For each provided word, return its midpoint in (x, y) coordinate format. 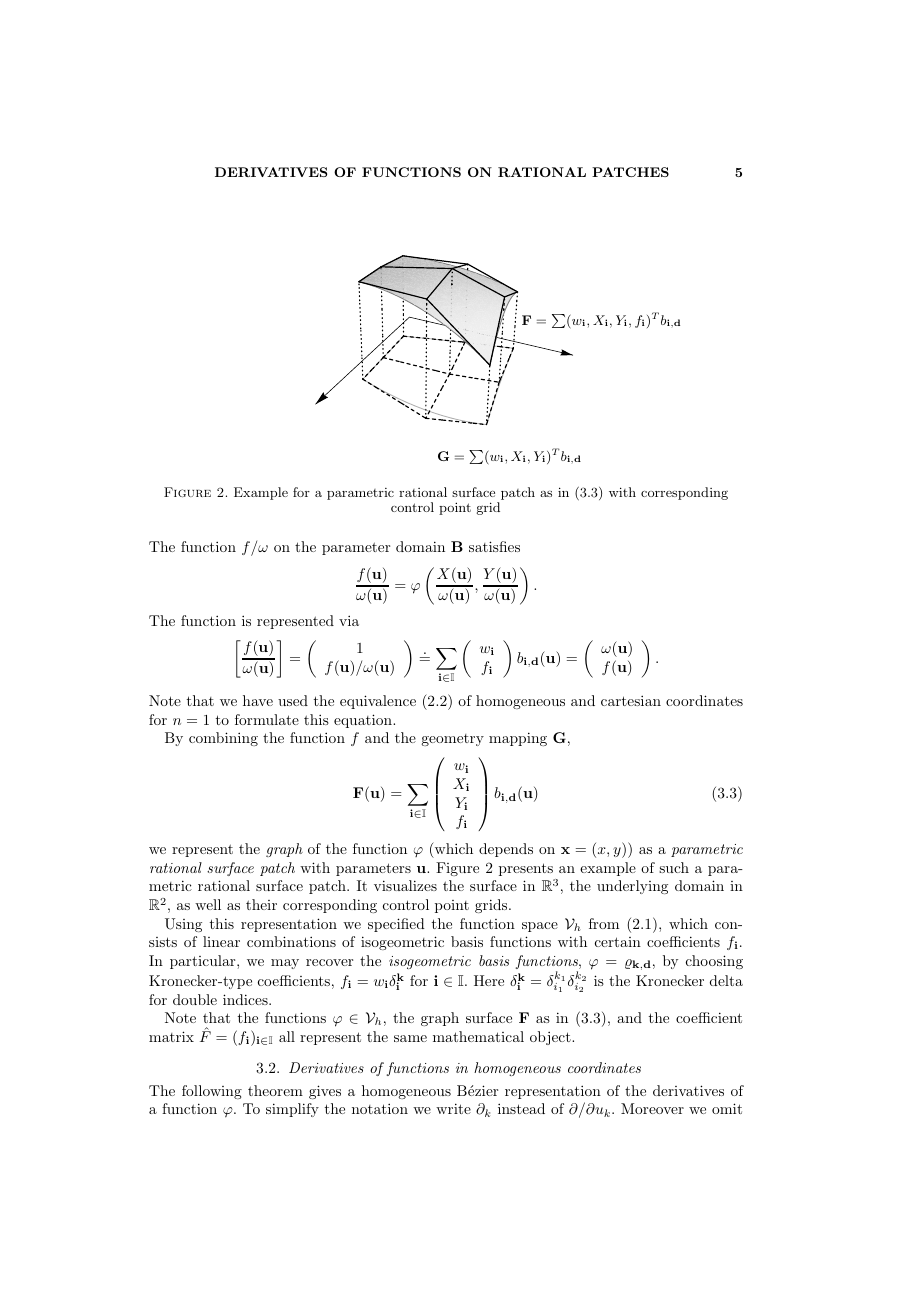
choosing (714, 962)
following (212, 1092)
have (258, 700)
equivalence (378, 702)
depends (506, 850)
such (674, 867)
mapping (518, 739)
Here (489, 980)
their (261, 904)
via (349, 620)
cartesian (631, 700)
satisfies (494, 546)
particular (204, 962)
